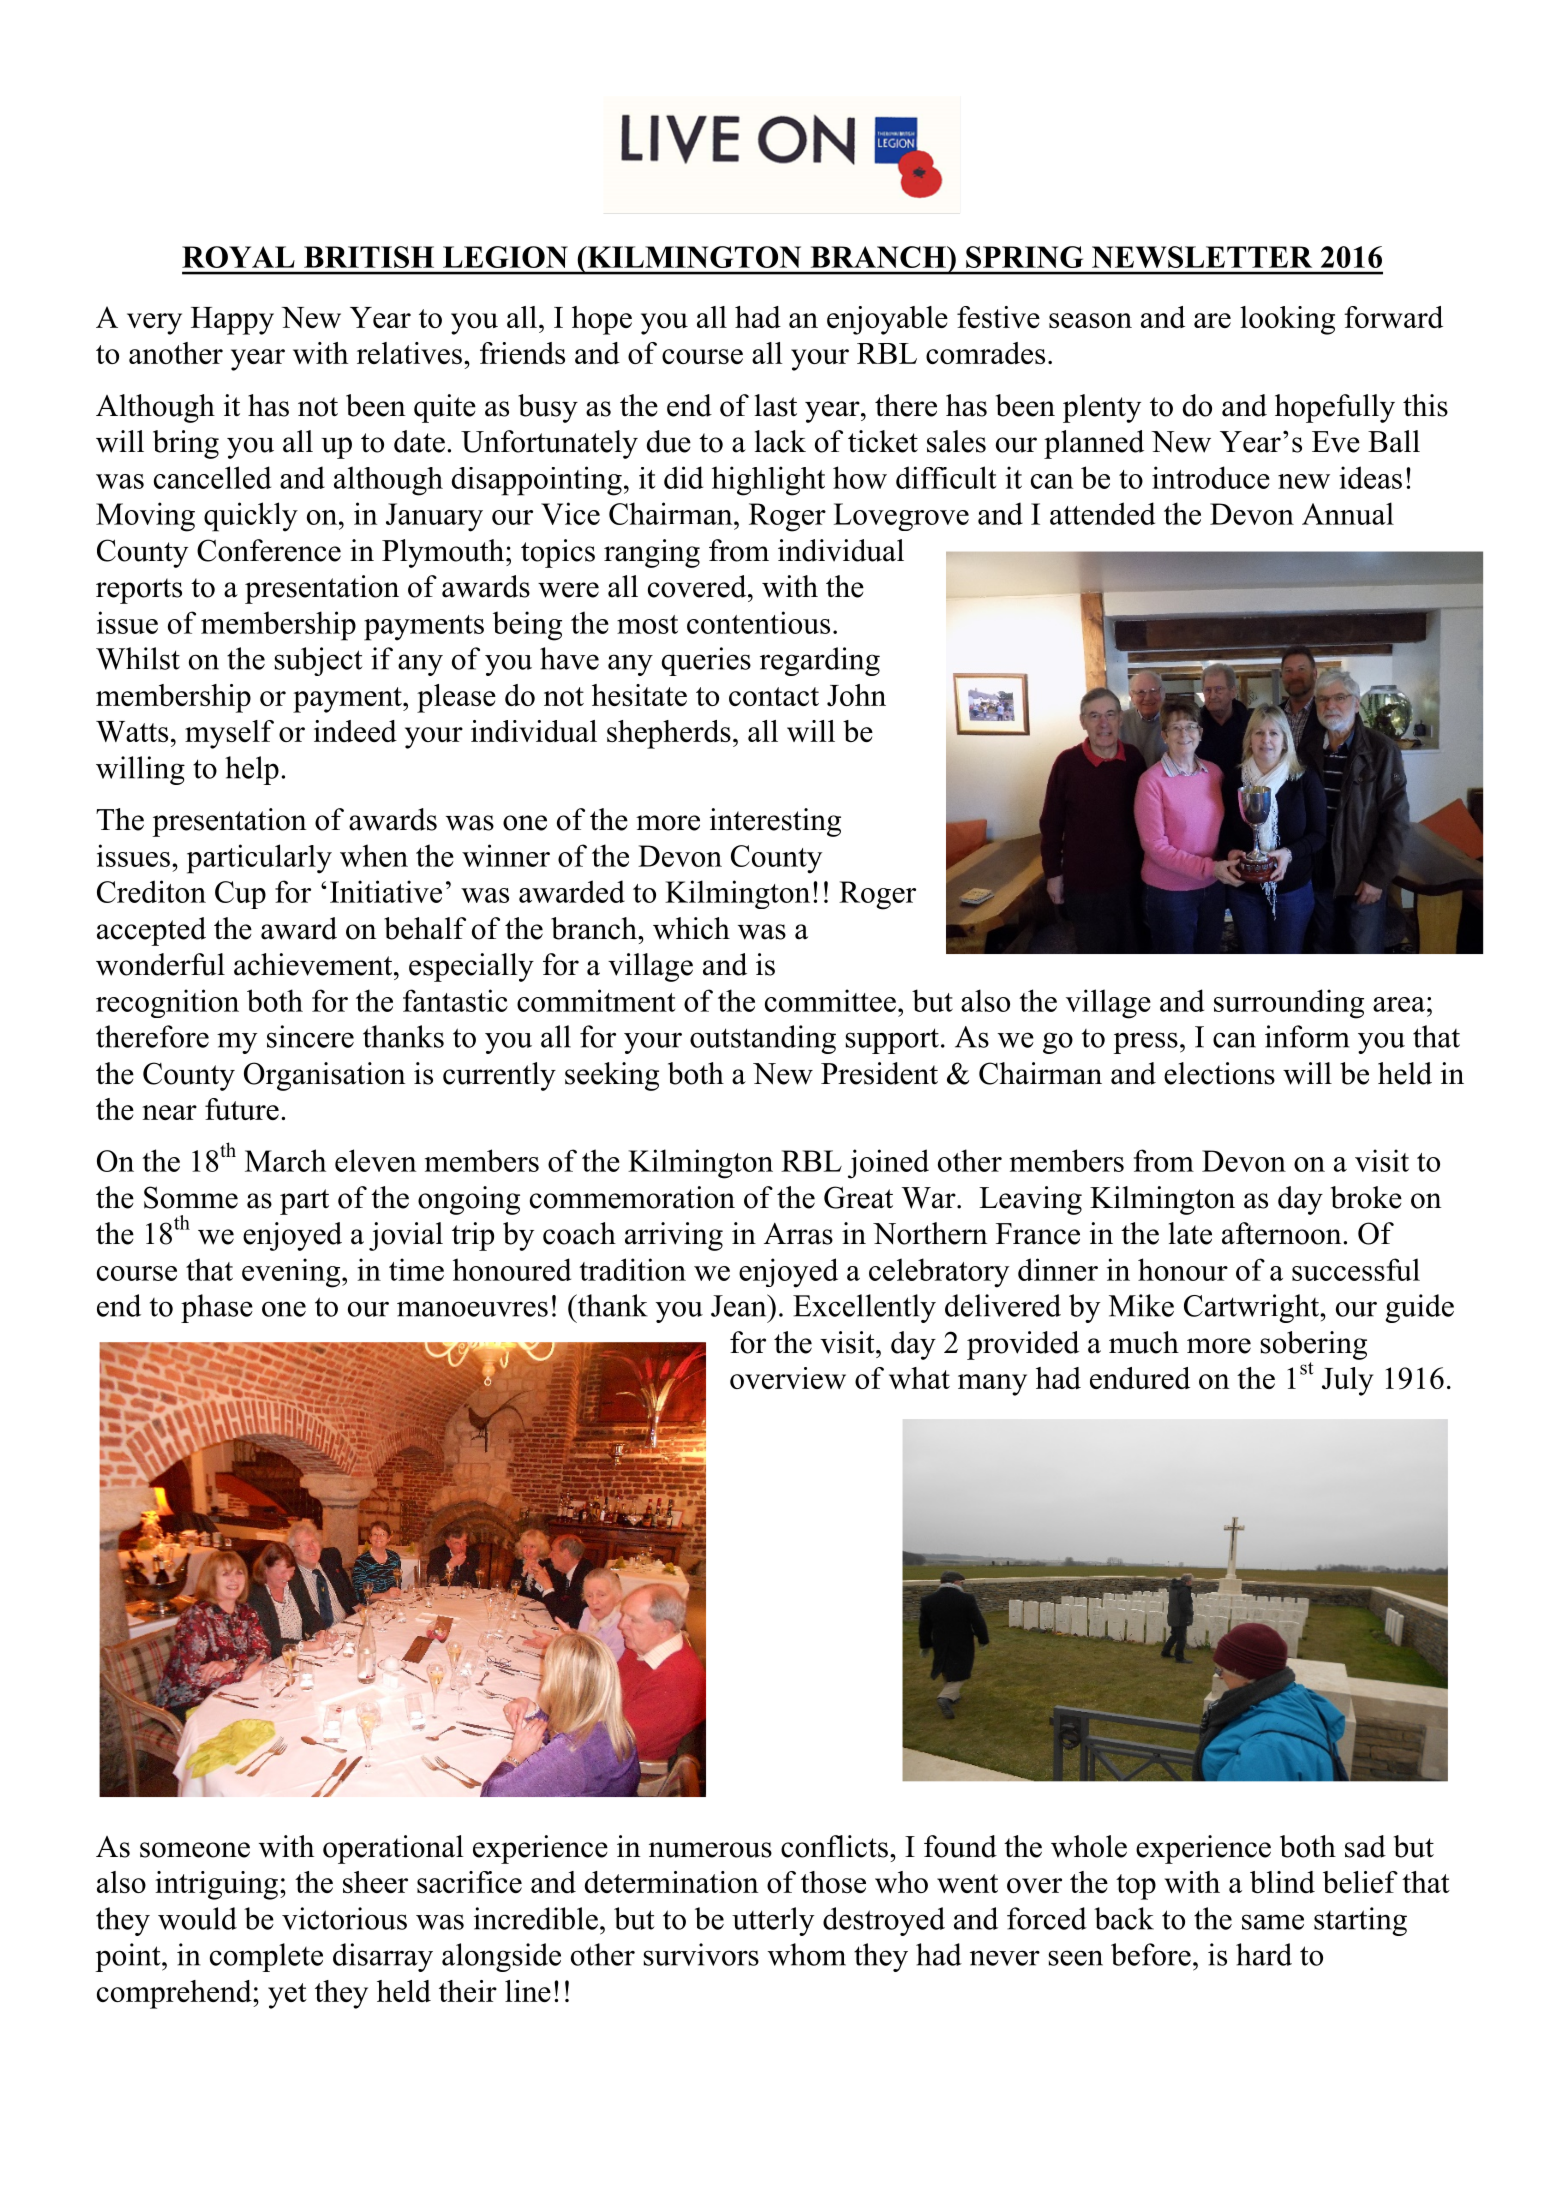  What do you see at coordinates (807, 1954) in the screenshot?
I see `whom` at bounding box center [807, 1954].
